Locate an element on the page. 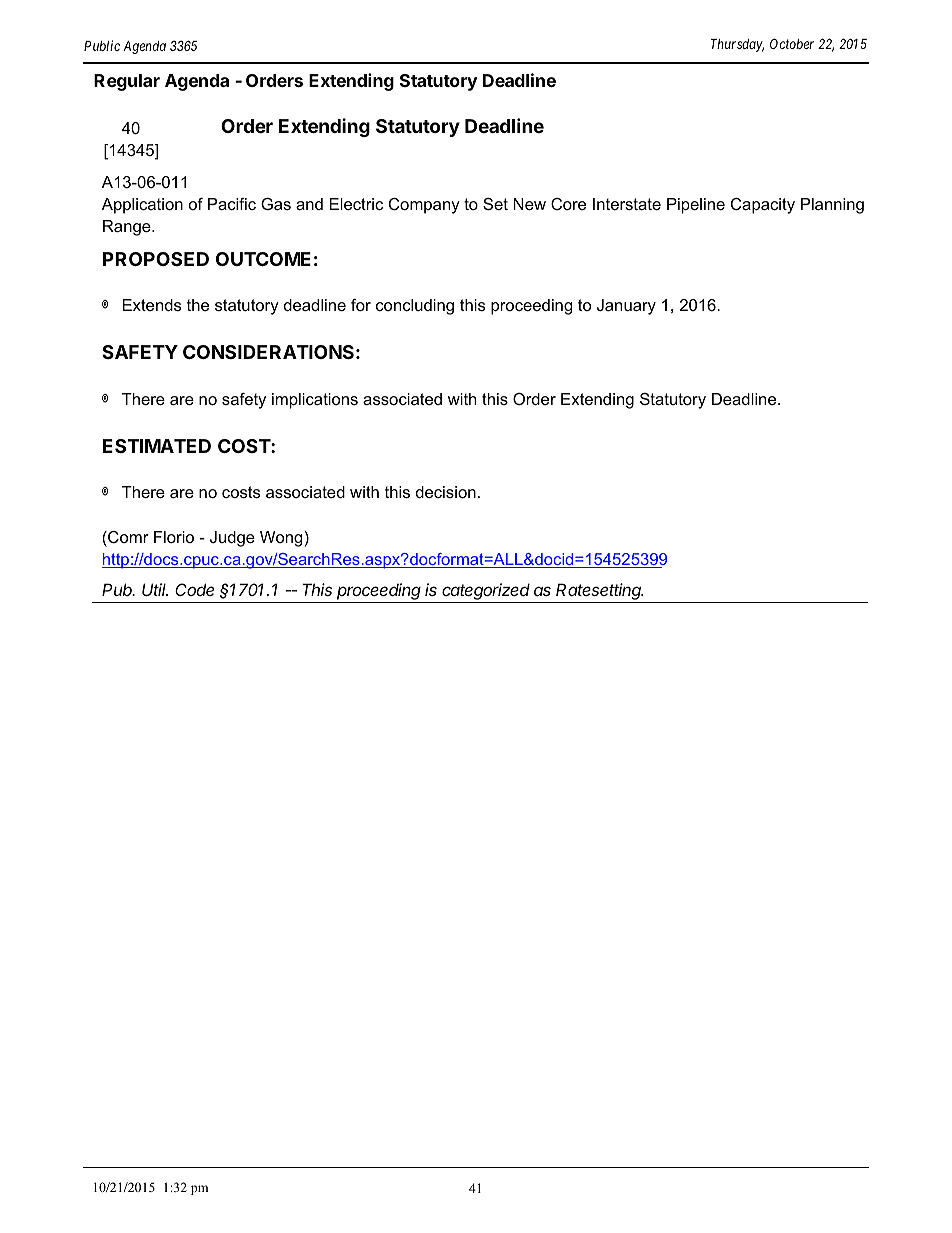 This page has height=1233, width=952. October is located at coordinates (792, 43).
